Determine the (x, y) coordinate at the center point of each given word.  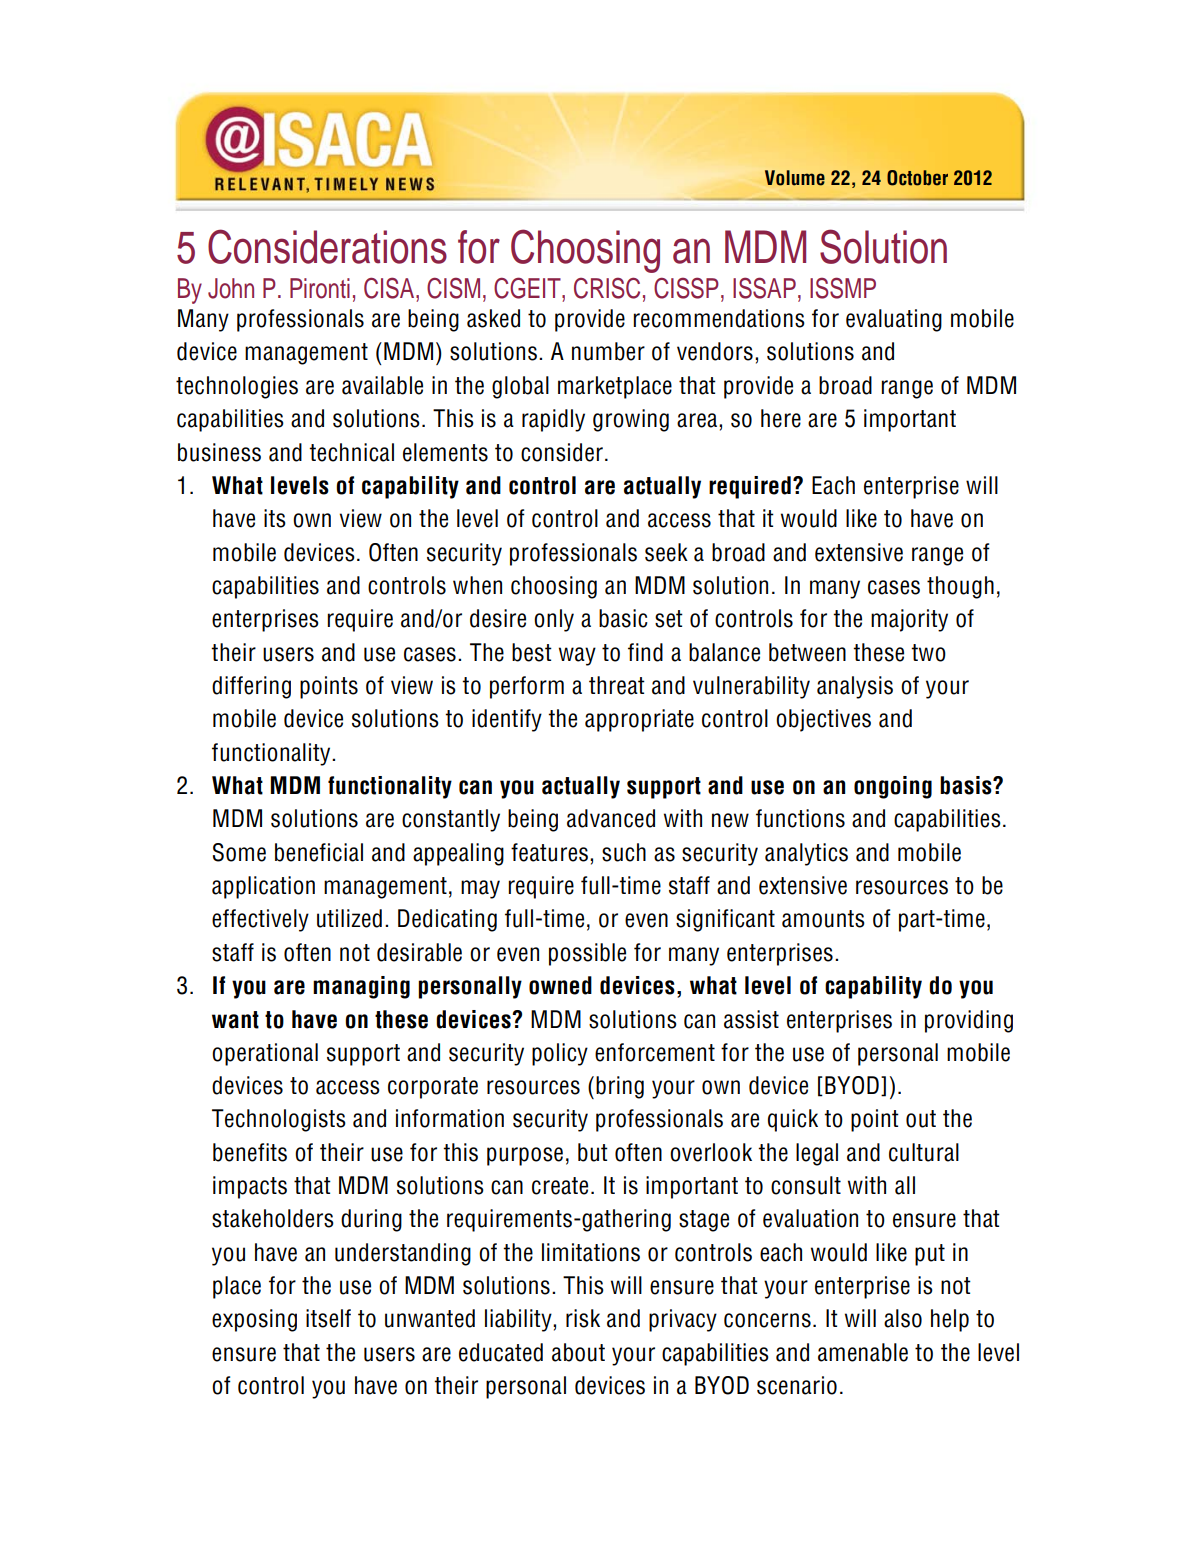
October (917, 178)
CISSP (686, 288)
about (578, 1352)
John (231, 288)
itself (328, 1318)
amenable (863, 1352)
